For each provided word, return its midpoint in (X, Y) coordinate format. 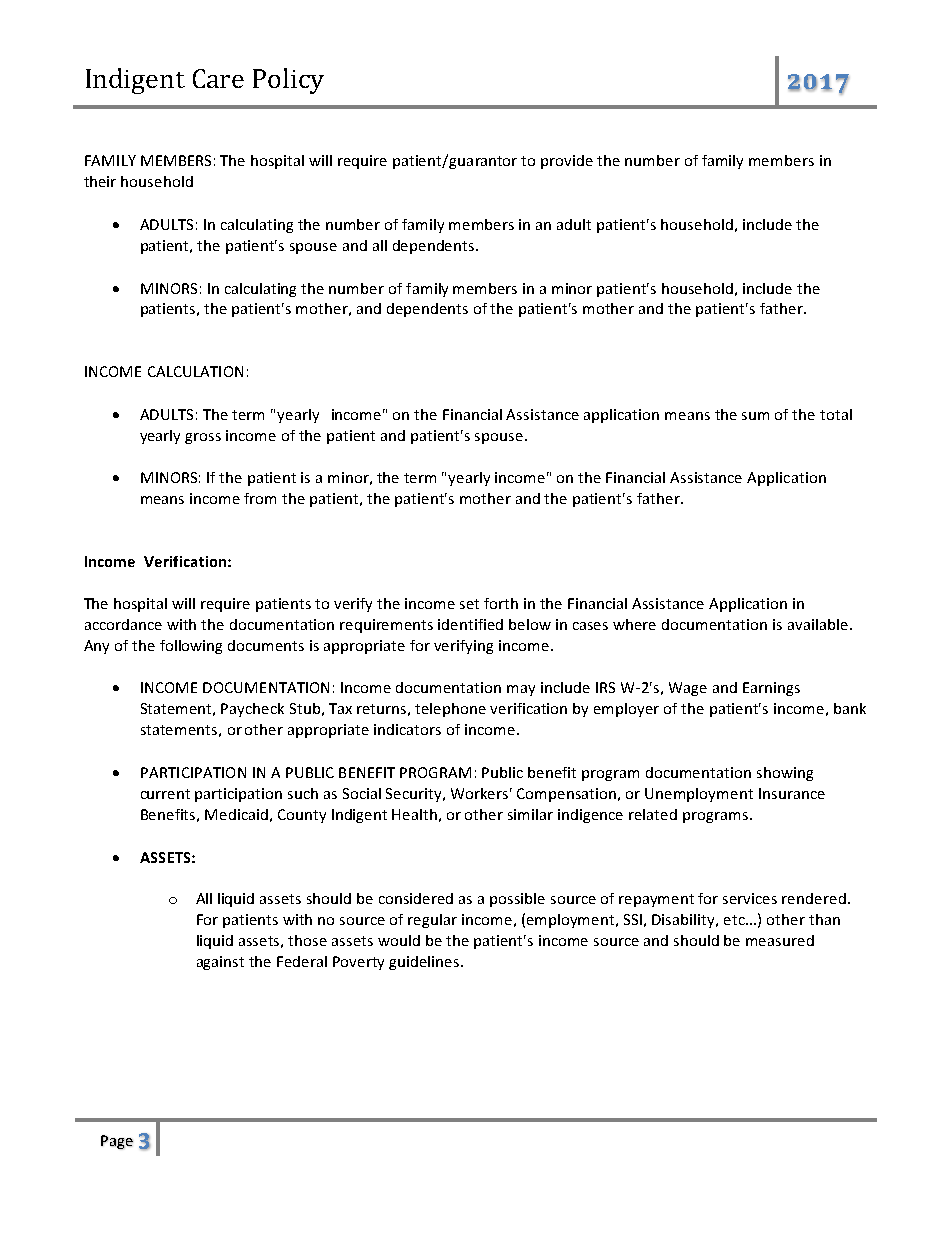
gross (203, 438)
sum (755, 416)
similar (530, 814)
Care (218, 78)
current (165, 794)
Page (117, 1142)
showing (785, 774)
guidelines (425, 963)
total (836, 414)
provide (567, 162)
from (260, 498)
